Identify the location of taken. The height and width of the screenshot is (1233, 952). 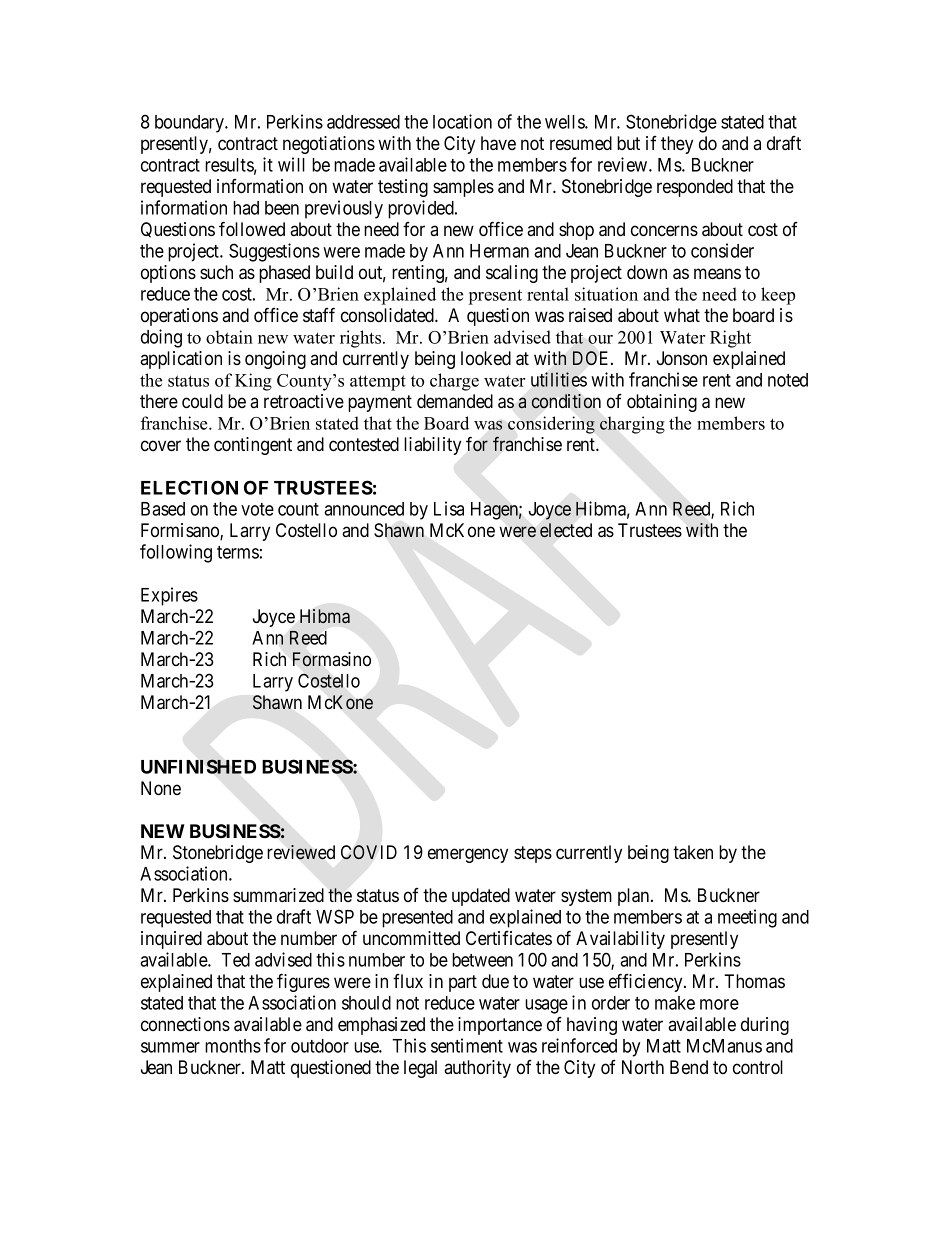
(693, 852).
